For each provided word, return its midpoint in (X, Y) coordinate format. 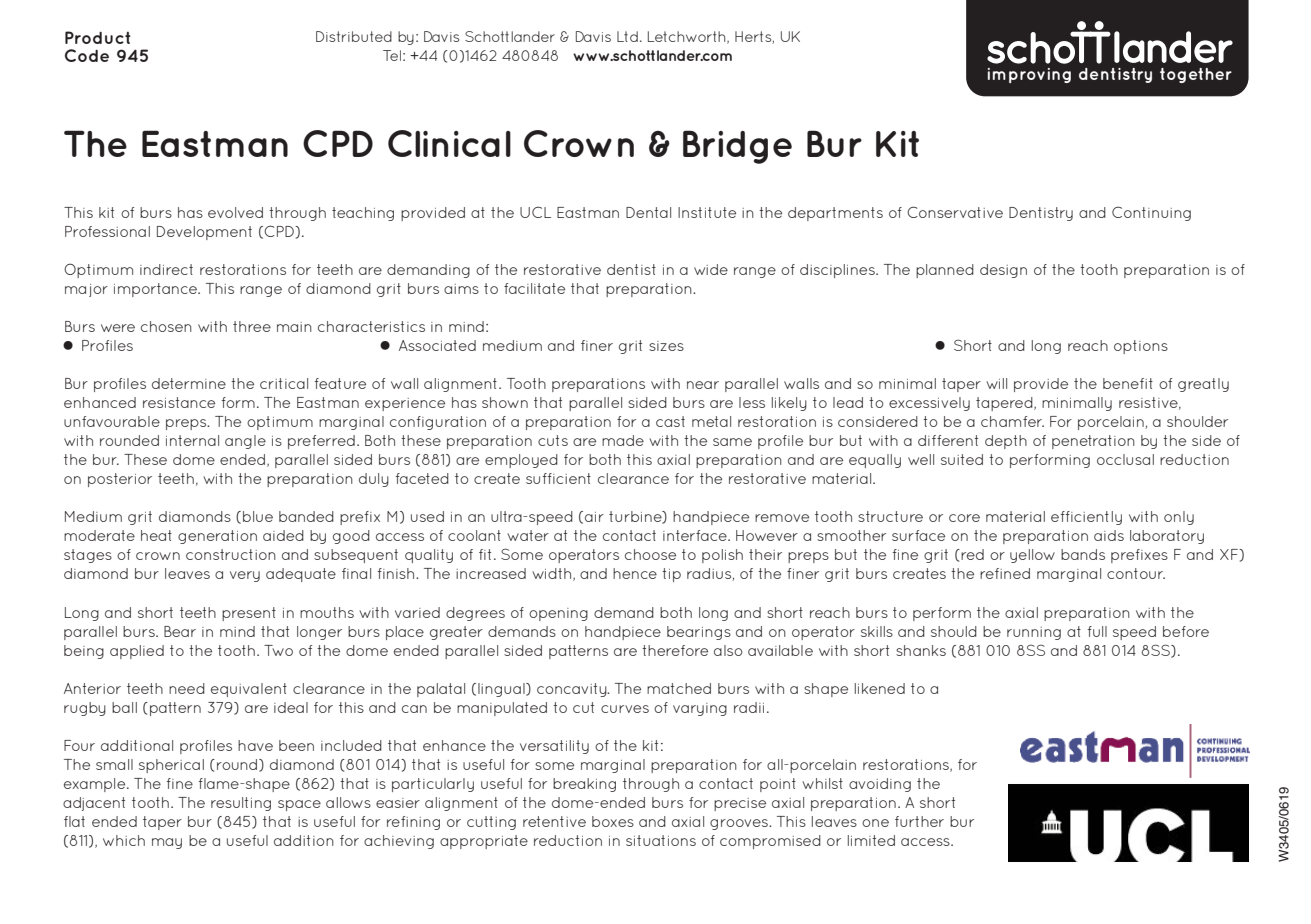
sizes (666, 346)
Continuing (1151, 213)
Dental (648, 212)
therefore (675, 650)
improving (1029, 75)
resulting (241, 804)
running (1034, 633)
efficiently (1086, 518)
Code (87, 55)
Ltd (627, 36)
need (187, 688)
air (594, 517)
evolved (235, 212)
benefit (1128, 383)
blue (258, 516)
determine (189, 383)
